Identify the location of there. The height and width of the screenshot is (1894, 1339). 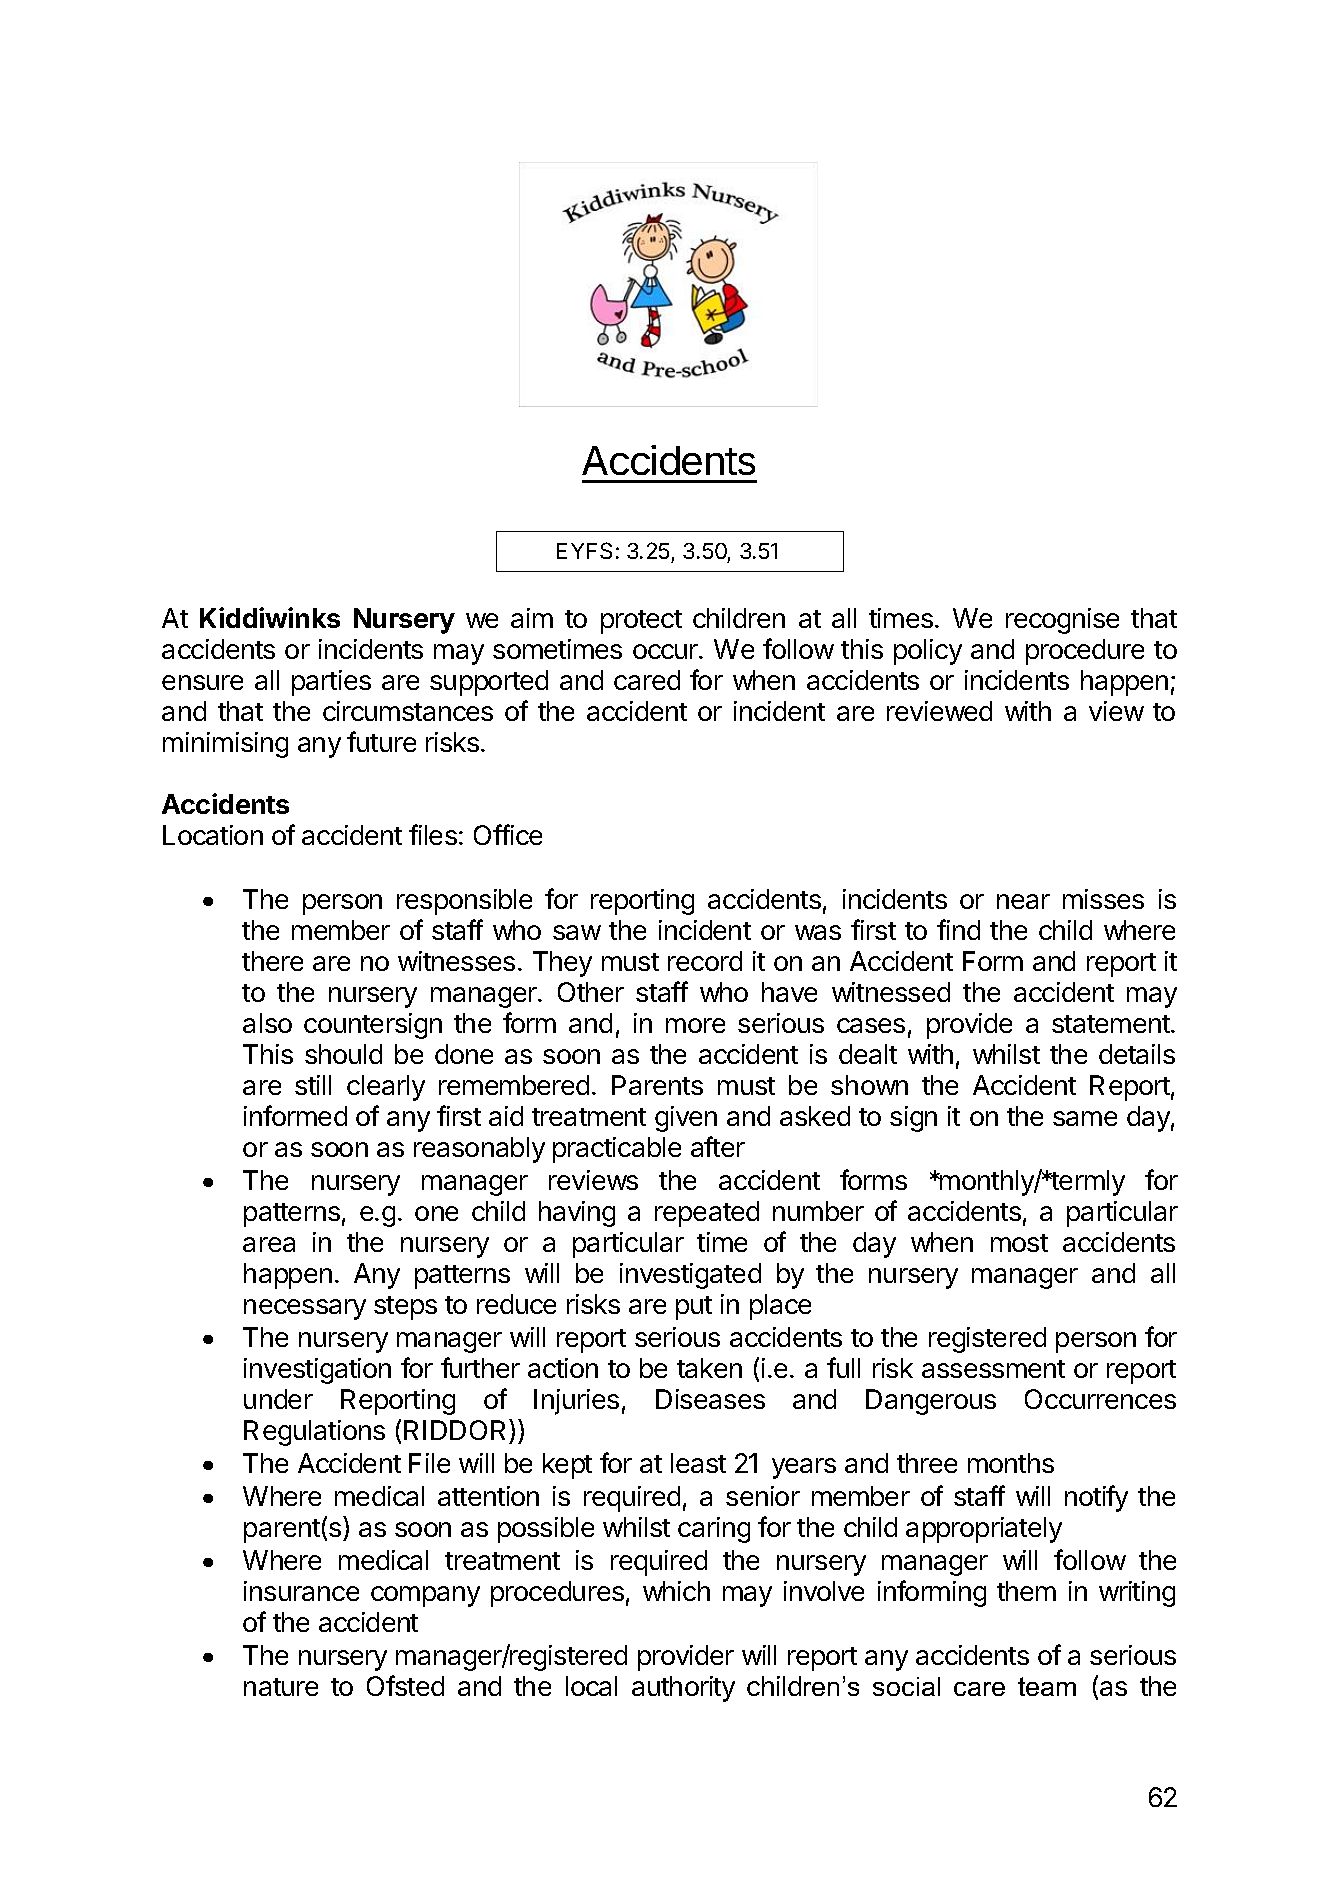
(272, 961).
